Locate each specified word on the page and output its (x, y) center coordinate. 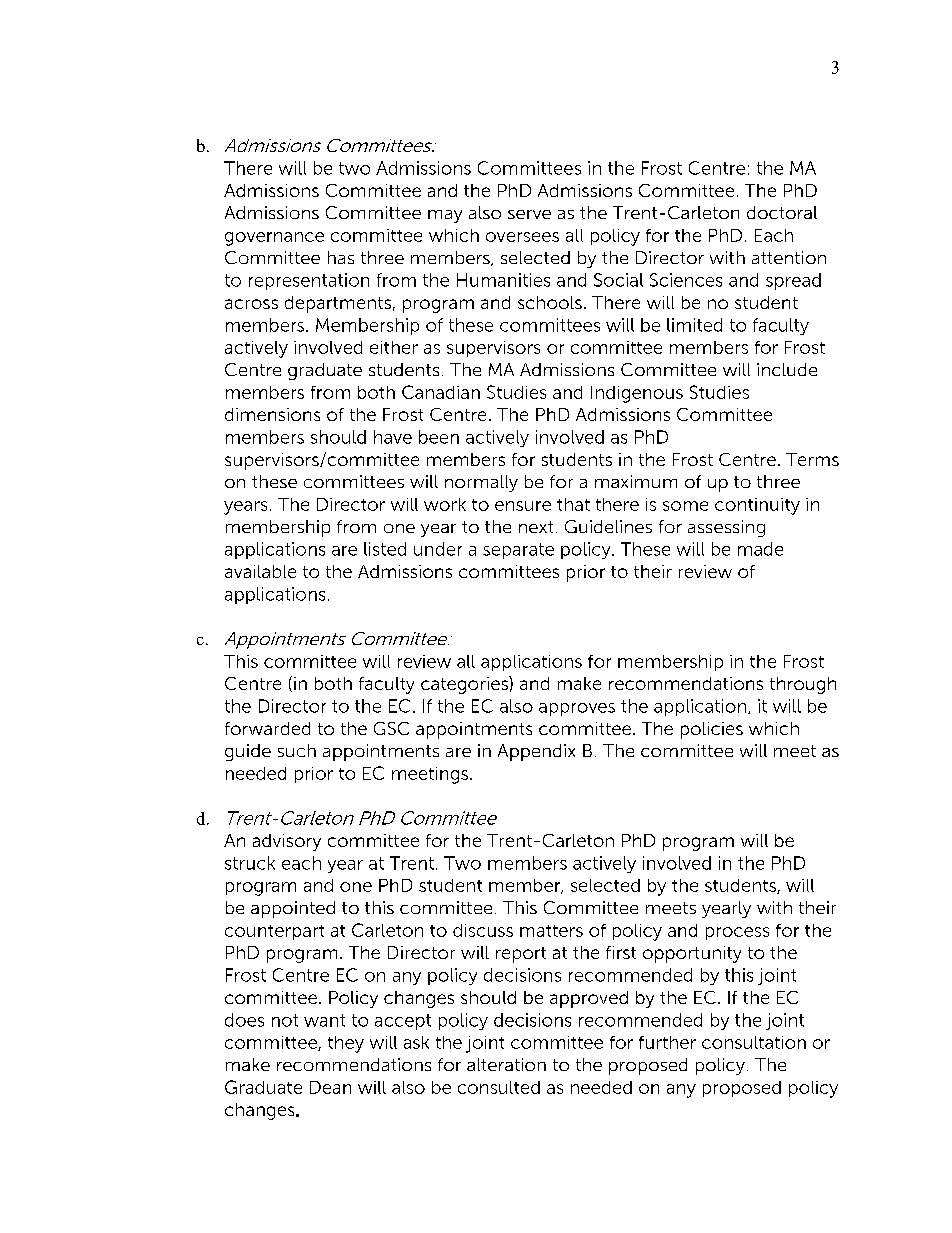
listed (385, 549)
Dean (330, 1087)
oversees (522, 237)
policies (712, 730)
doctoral (782, 212)
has (341, 257)
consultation (754, 1042)
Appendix (536, 752)
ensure (523, 506)
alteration (506, 1064)
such (297, 750)
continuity (757, 506)
